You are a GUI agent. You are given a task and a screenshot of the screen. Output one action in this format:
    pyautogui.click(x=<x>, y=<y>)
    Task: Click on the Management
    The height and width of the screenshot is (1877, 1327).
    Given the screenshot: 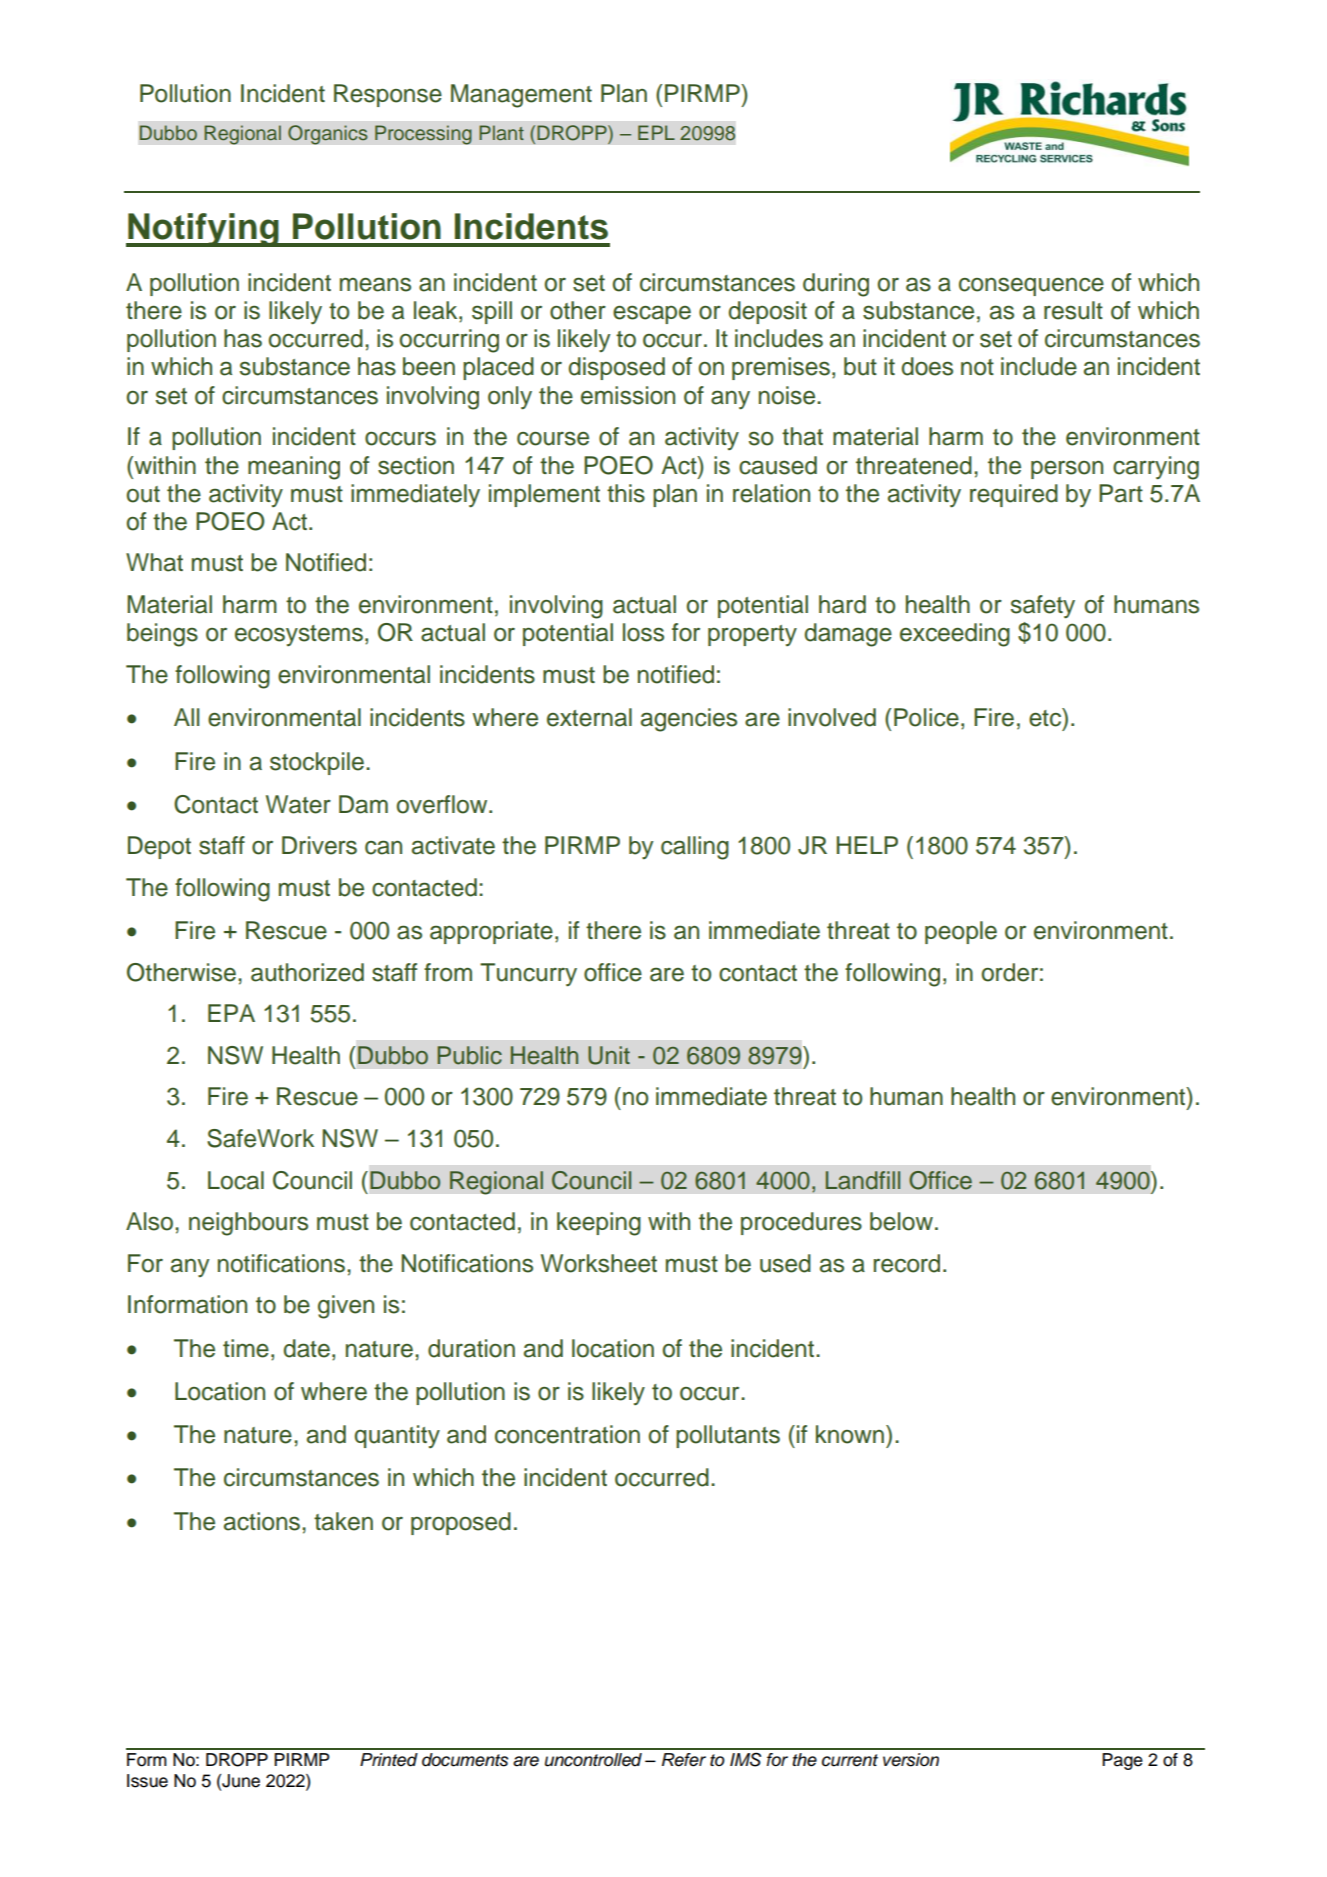 What is the action you would take?
    pyautogui.click(x=521, y=96)
